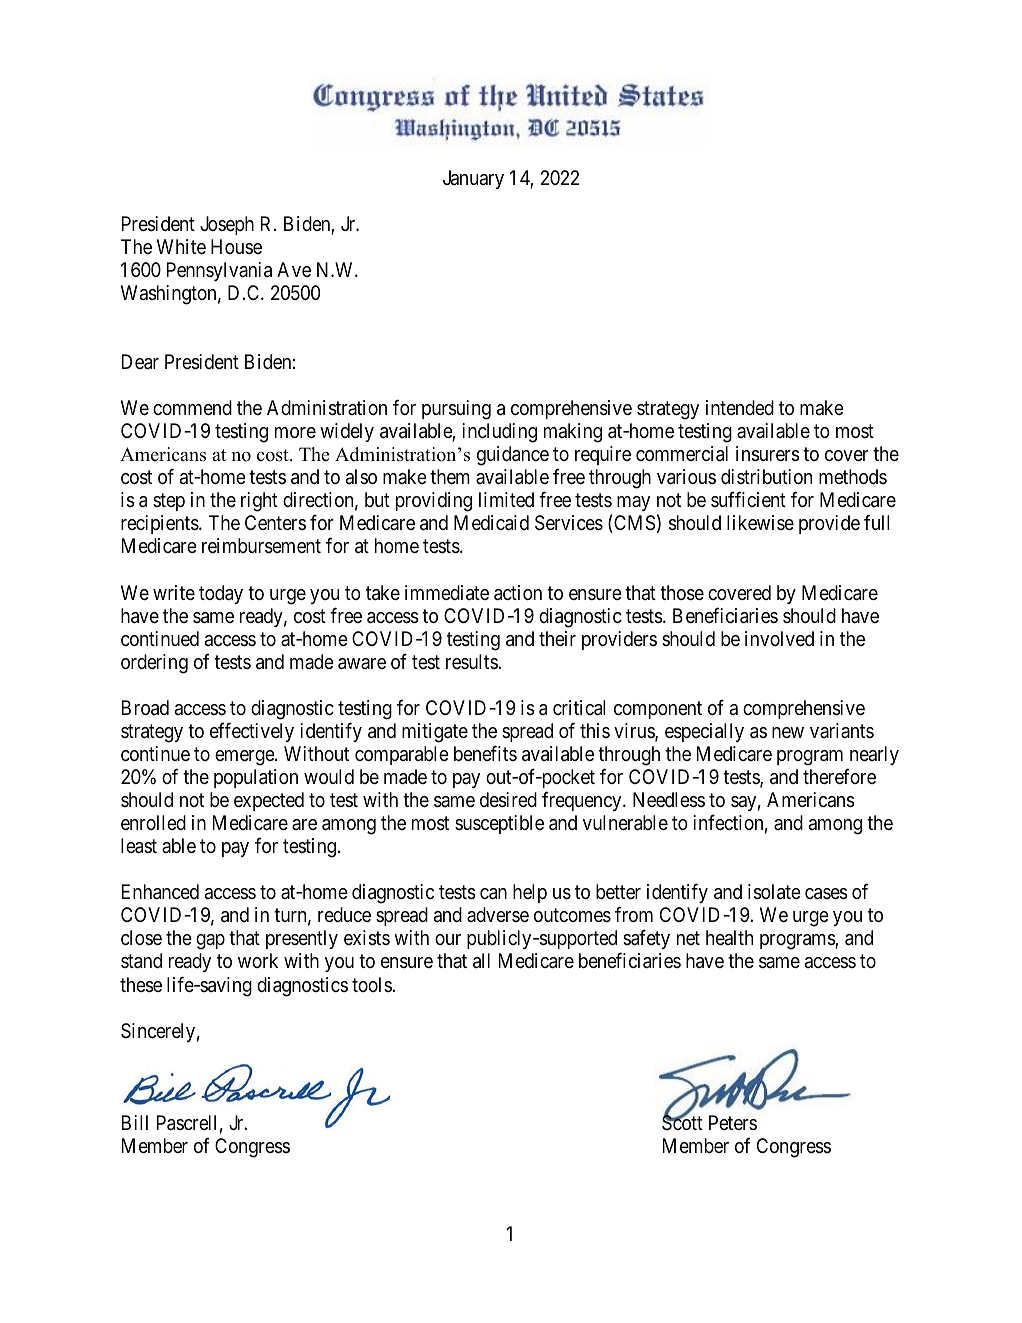  Describe the element at coordinates (740, 408) in the page. I see `intended` at that location.
